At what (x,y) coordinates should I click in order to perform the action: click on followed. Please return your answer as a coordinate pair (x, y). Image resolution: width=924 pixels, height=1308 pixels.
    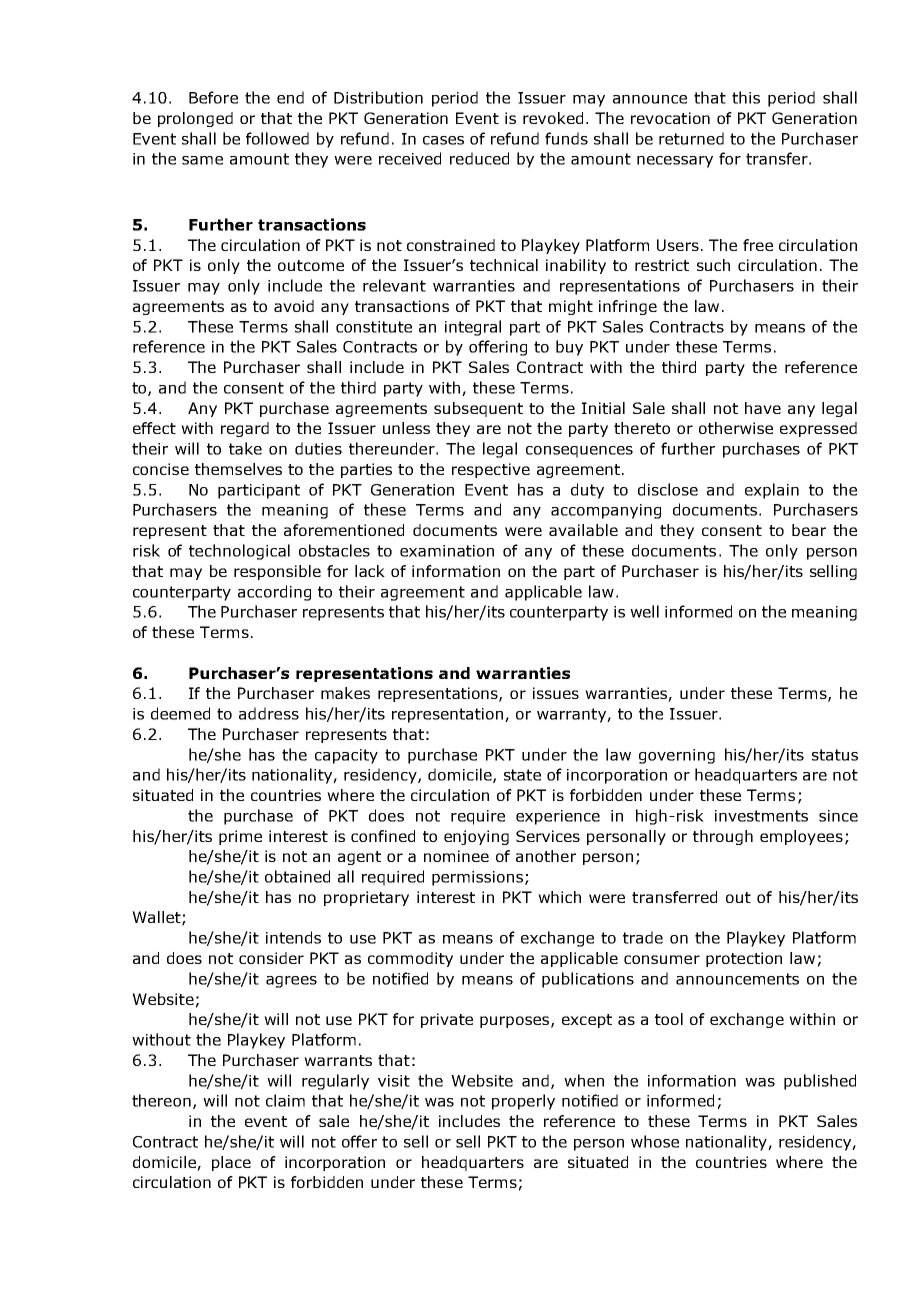
    Looking at the image, I should click on (277, 138).
